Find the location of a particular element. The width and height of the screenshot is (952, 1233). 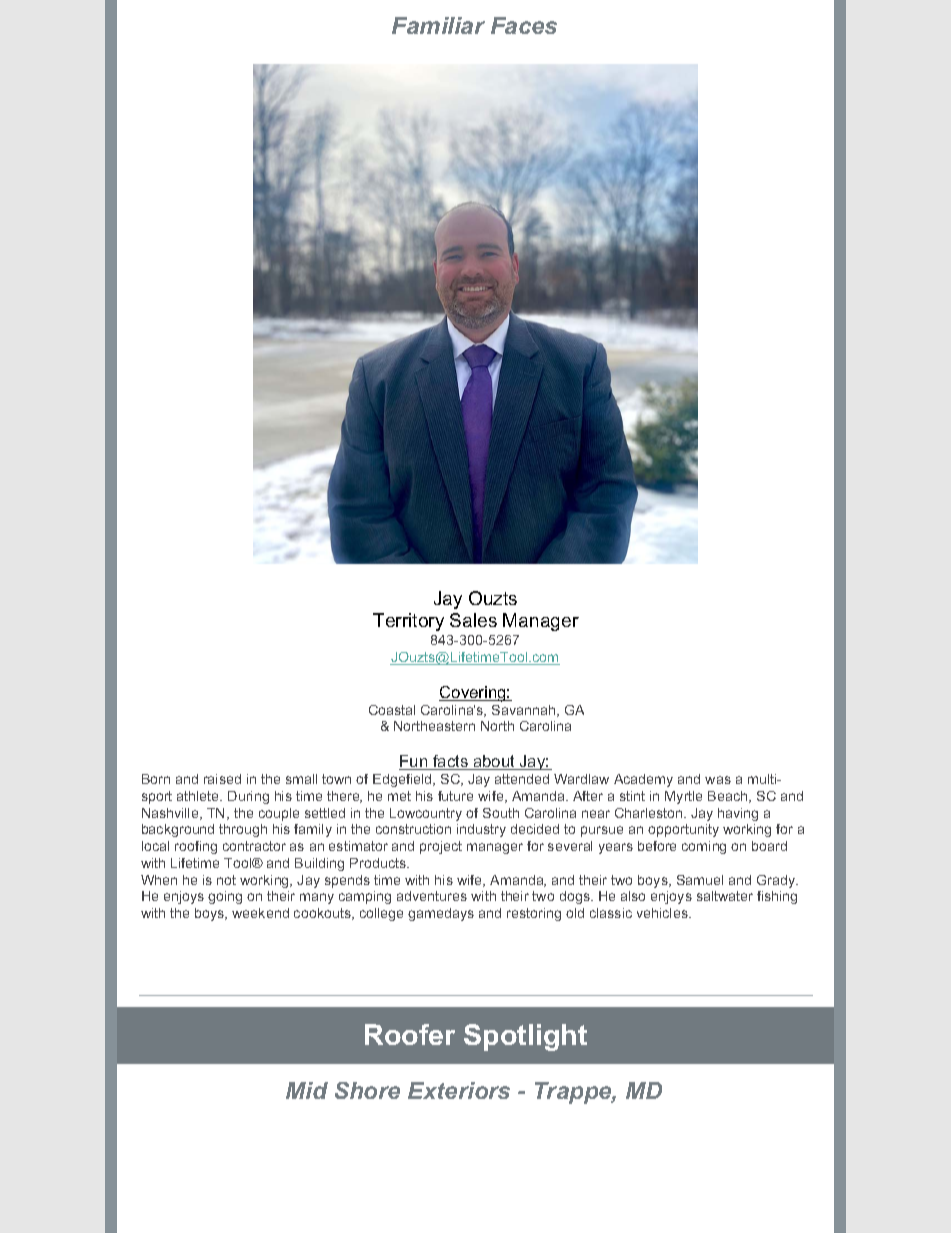

Coastal is located at coordinates (392, 710).
